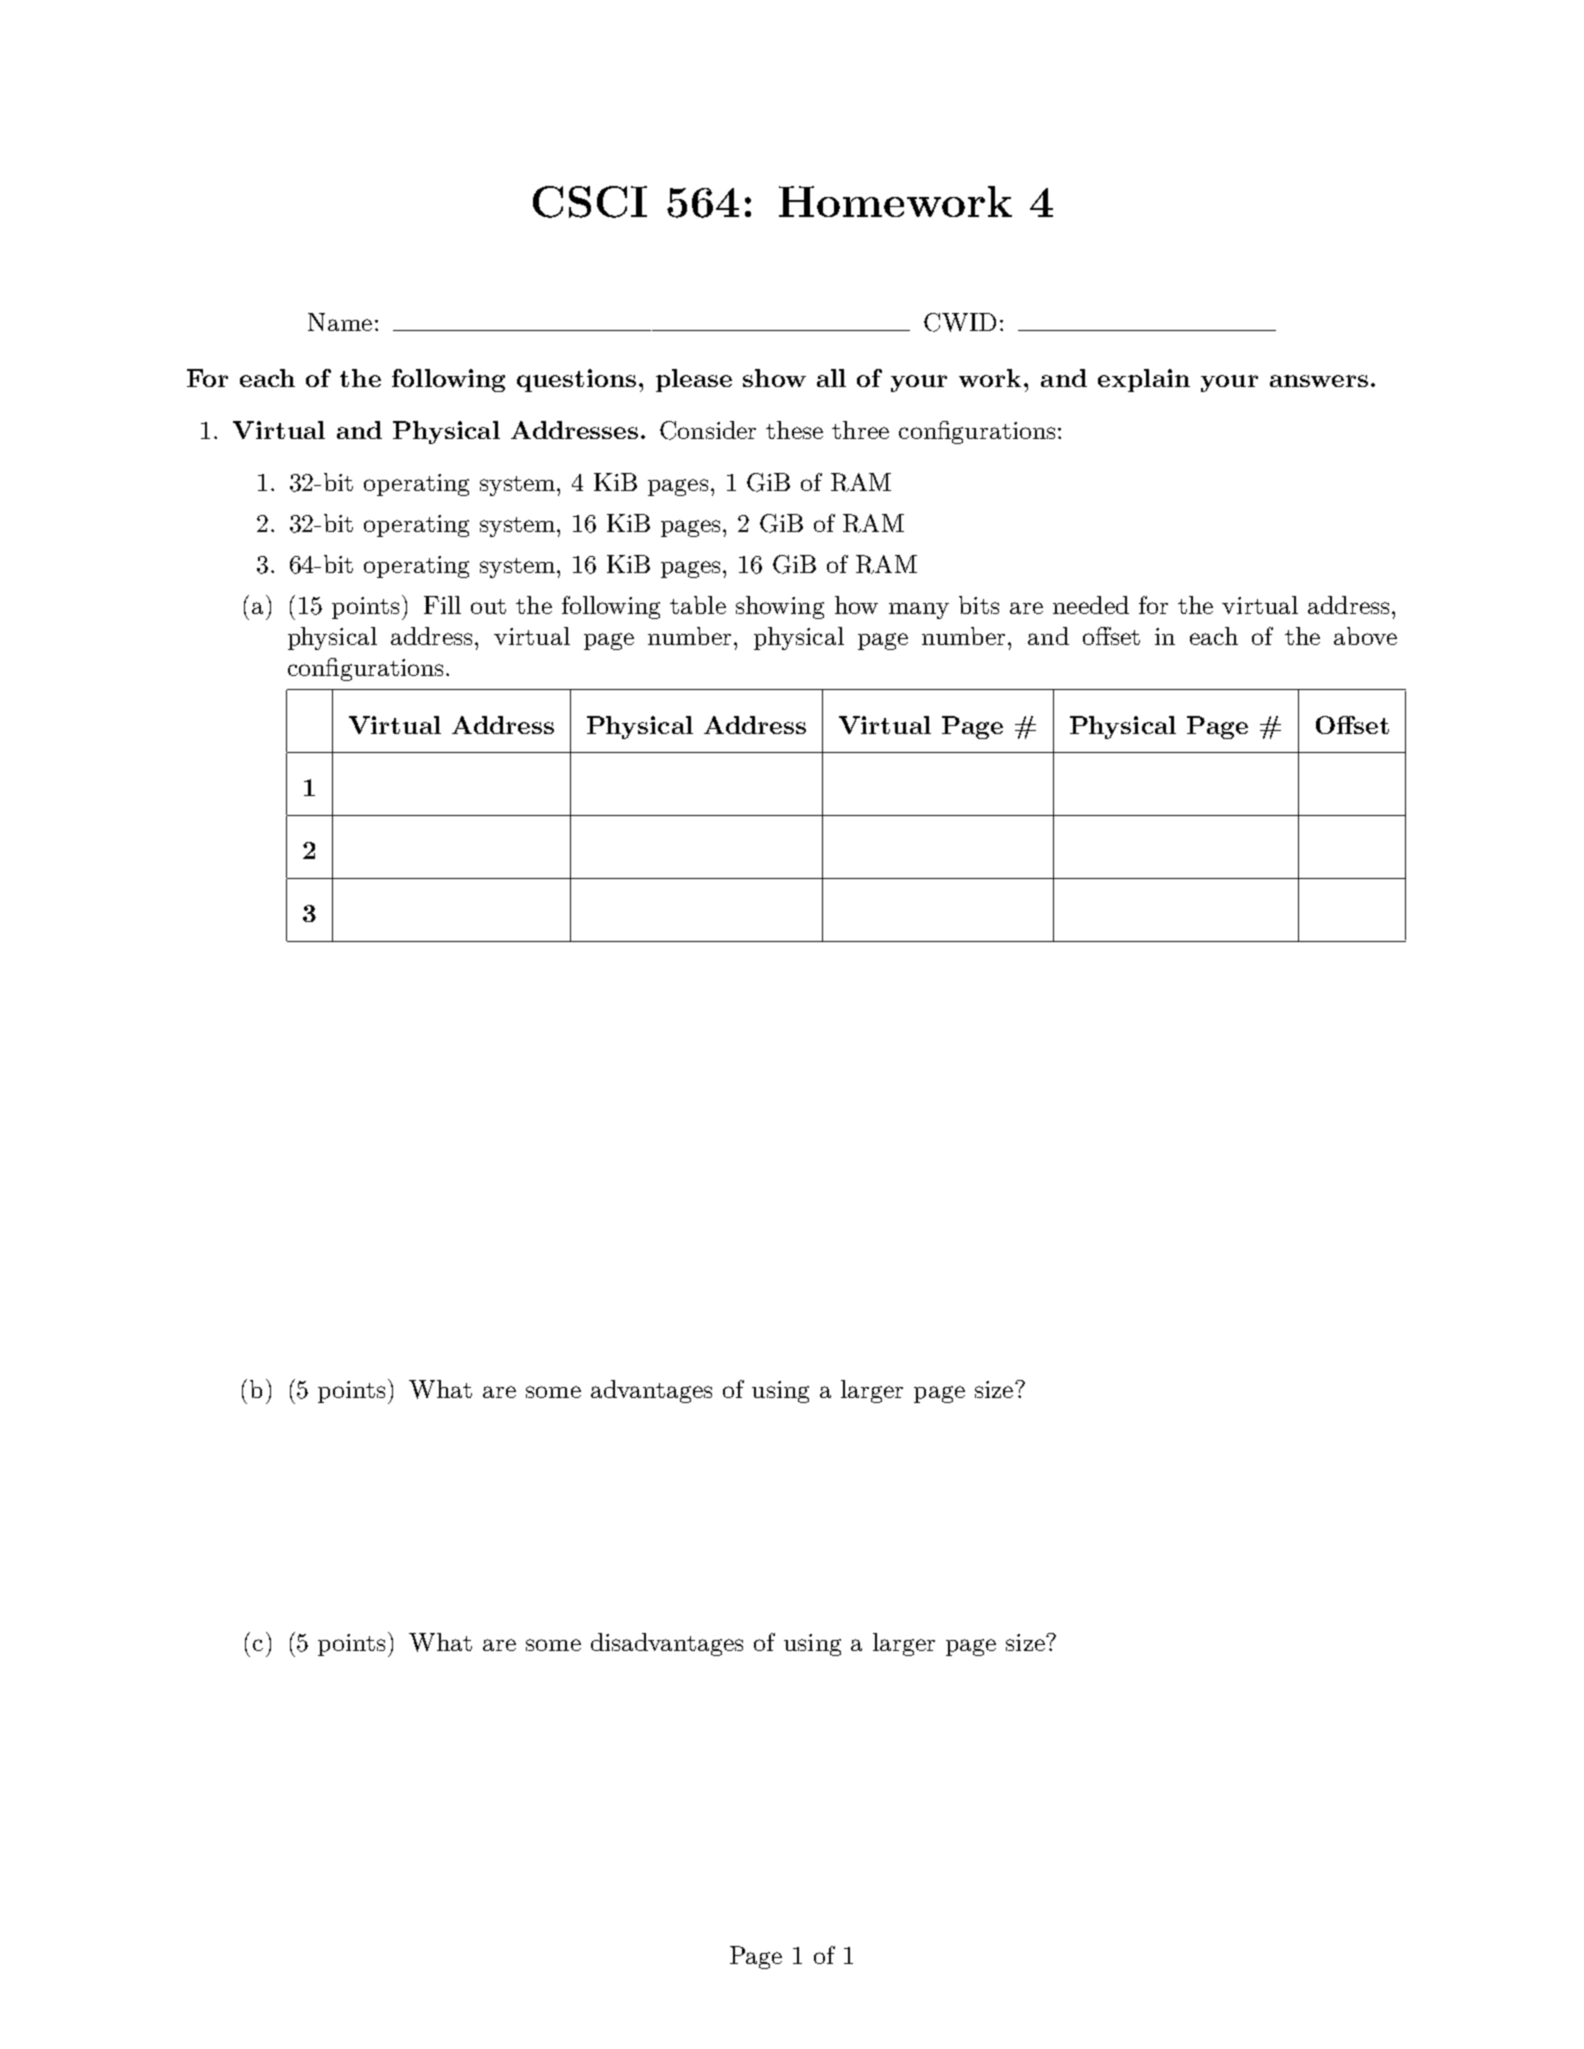 Image resolution: width=1584 pixels, height=2049 pixels. I want to click on out, so click(488, 606).
